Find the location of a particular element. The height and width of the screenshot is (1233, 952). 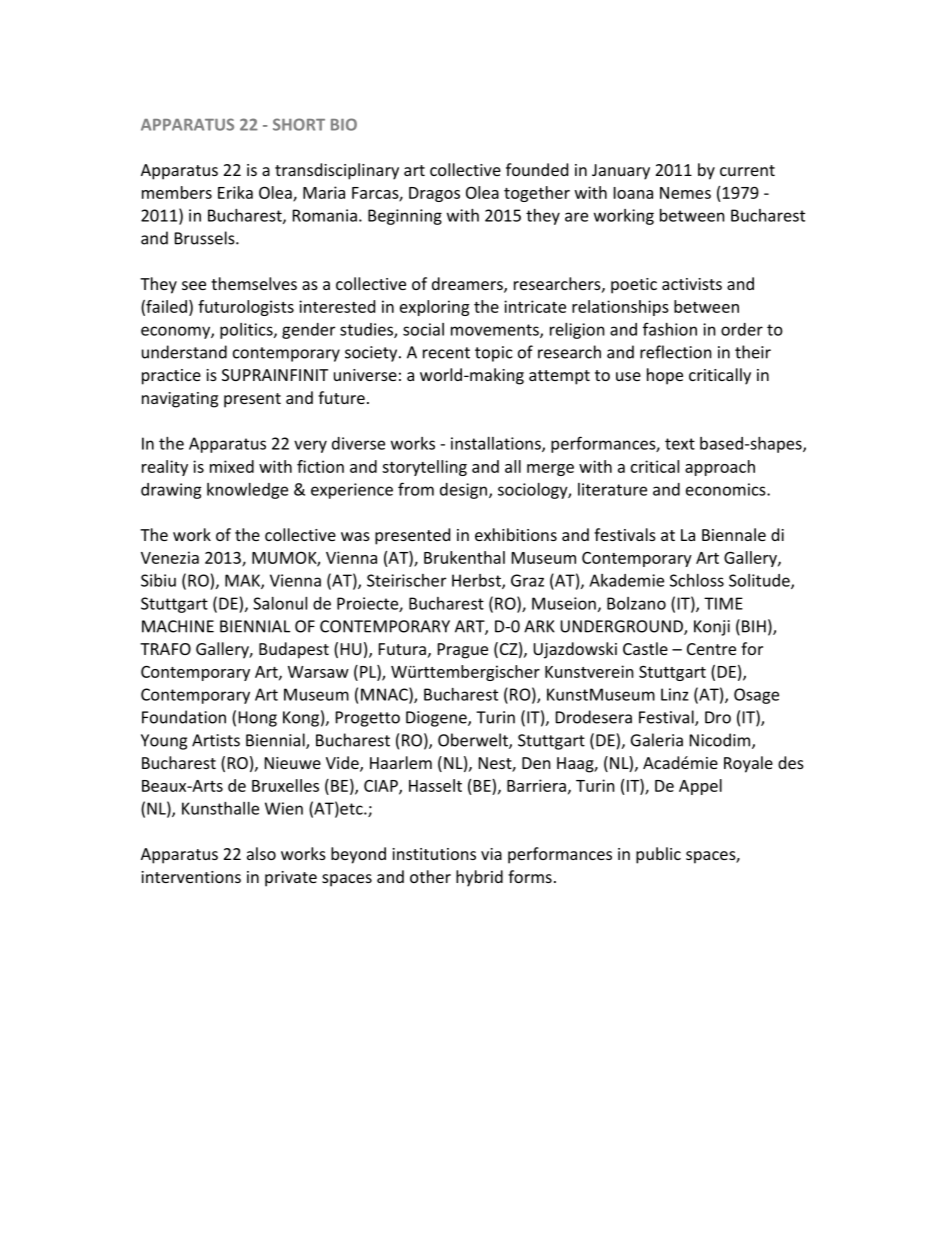

current is located at coordinates (747, 170).
